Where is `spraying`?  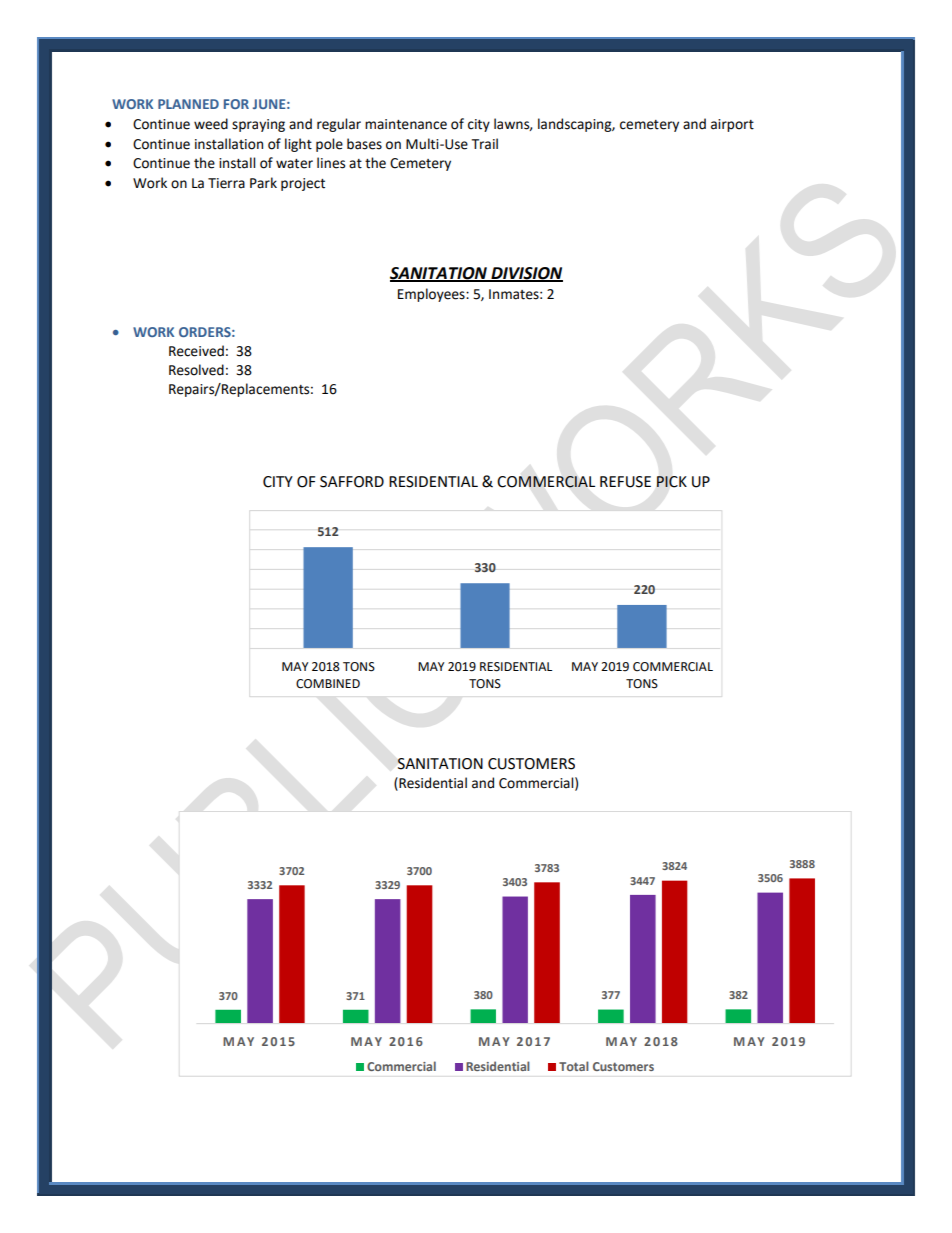
spraying is located at coordinates (258, 125).
